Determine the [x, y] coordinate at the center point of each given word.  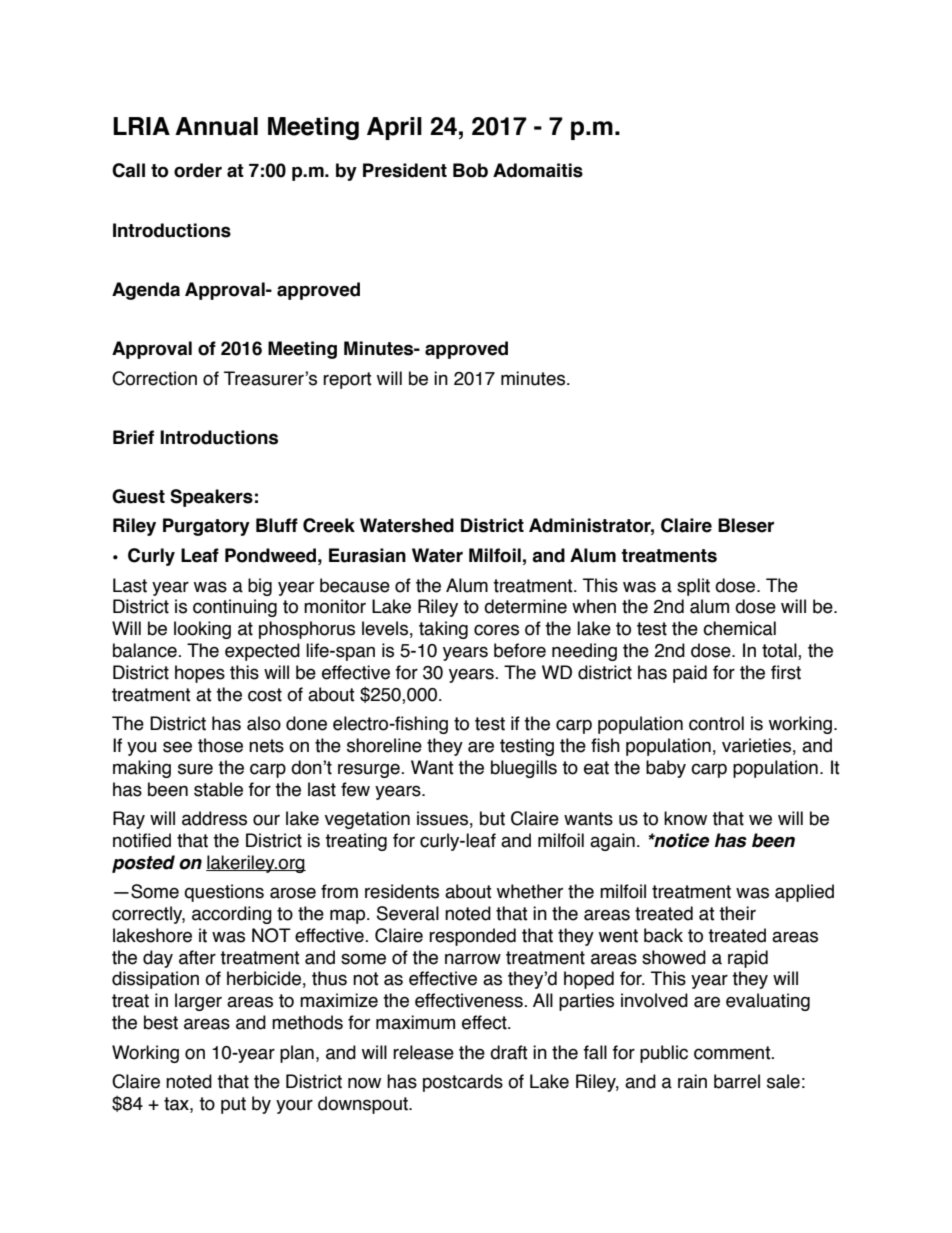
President [405, 170]
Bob [470, 170]
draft [509, 1052]
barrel [737, 1081]
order [198, 170]
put [233, 1105]
